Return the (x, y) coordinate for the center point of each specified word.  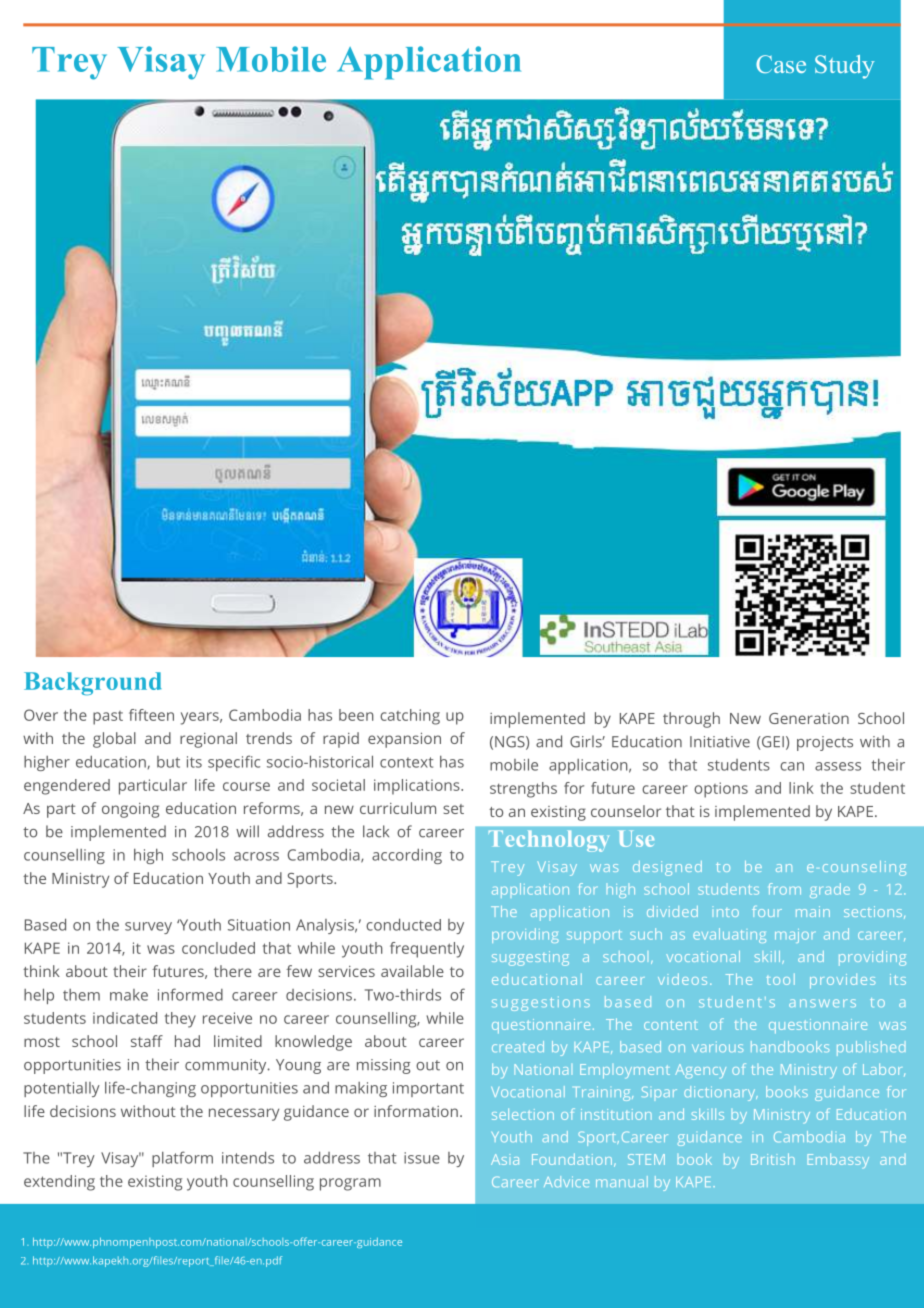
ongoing (130, 810)
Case (781, 64)
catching (410, 717)
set (453, 809)
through (691, 720)
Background (93, 684)
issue (422, 1158)
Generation (809, 718)
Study (845, 67)
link (801, 788)
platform (182, 1159)
